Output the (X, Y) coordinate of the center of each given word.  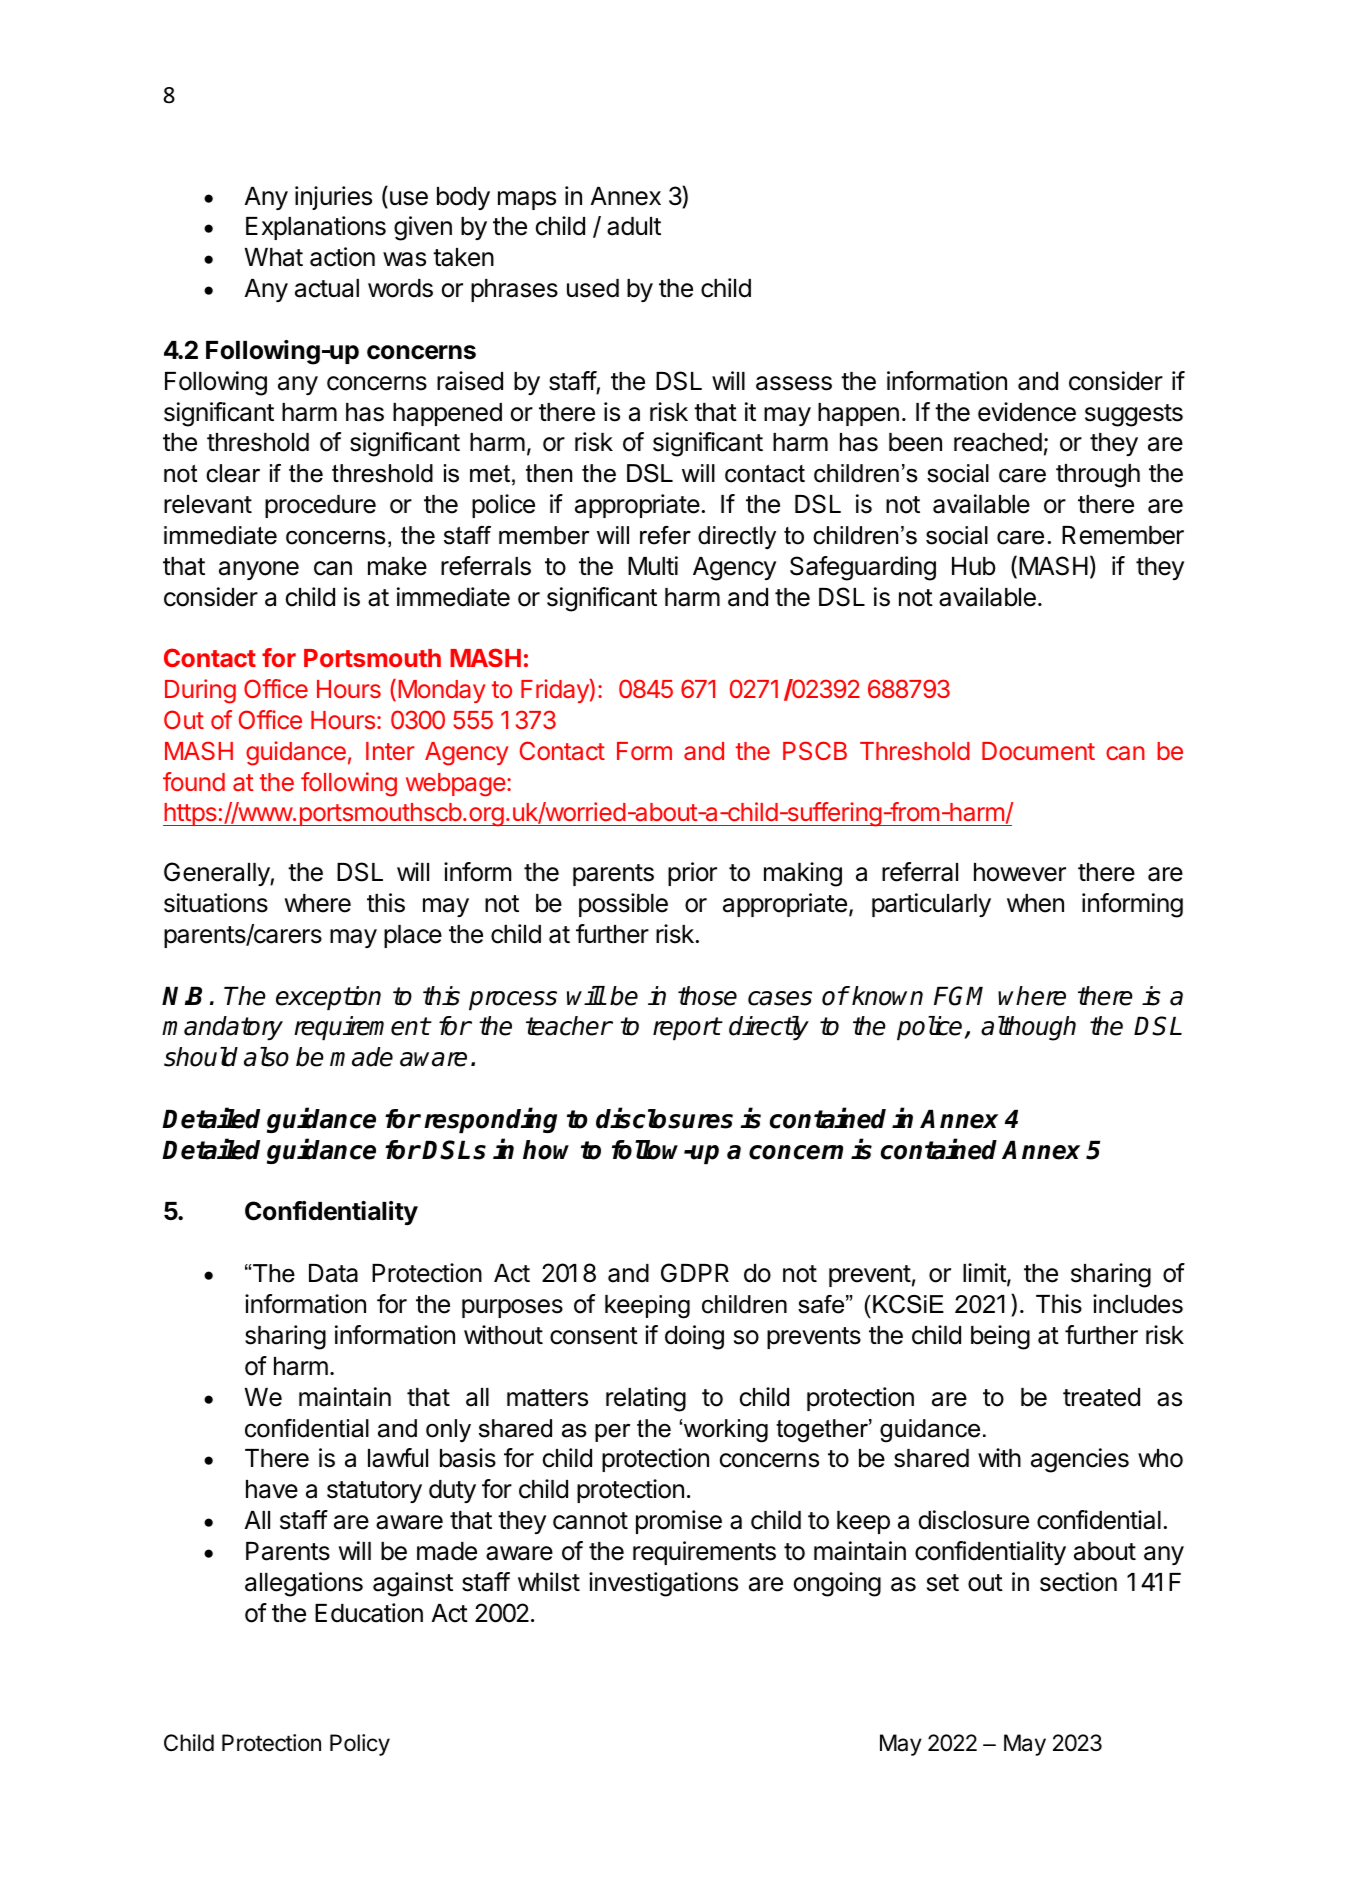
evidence (1027, 412)
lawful (398, 1458)
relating (646, 1399)
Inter (390, 751)
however (1020, 872)
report (687, 1028)
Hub (974, 566)
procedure (320, 506)
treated (1101, 1397)
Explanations (316, 228)
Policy (360, 1745)
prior (692, 874)
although (1028, 1028)
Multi (653, 565)
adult (634, 226)
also (266, 1057)
